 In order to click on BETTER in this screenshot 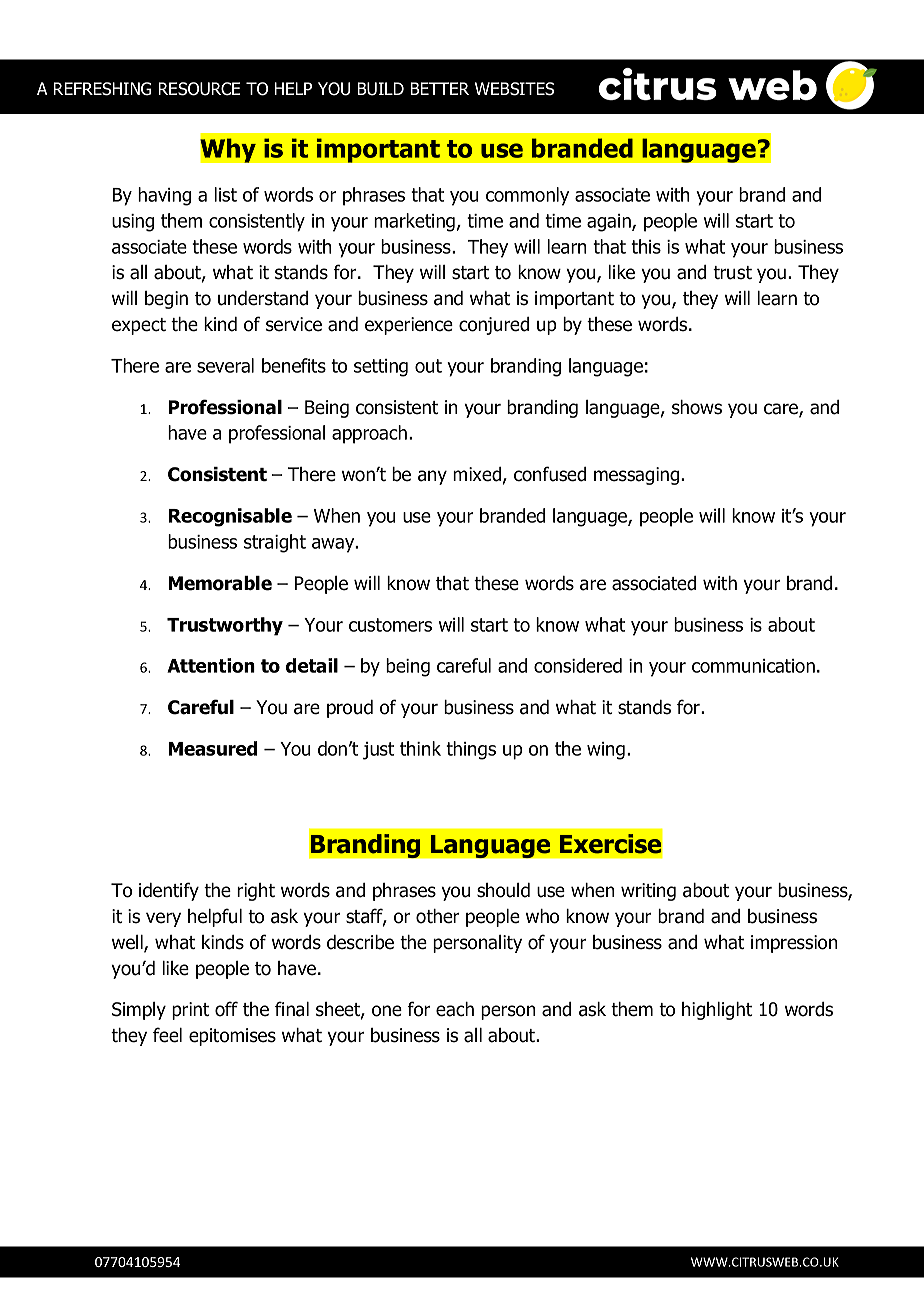, I will do `click(439, 88)`.
